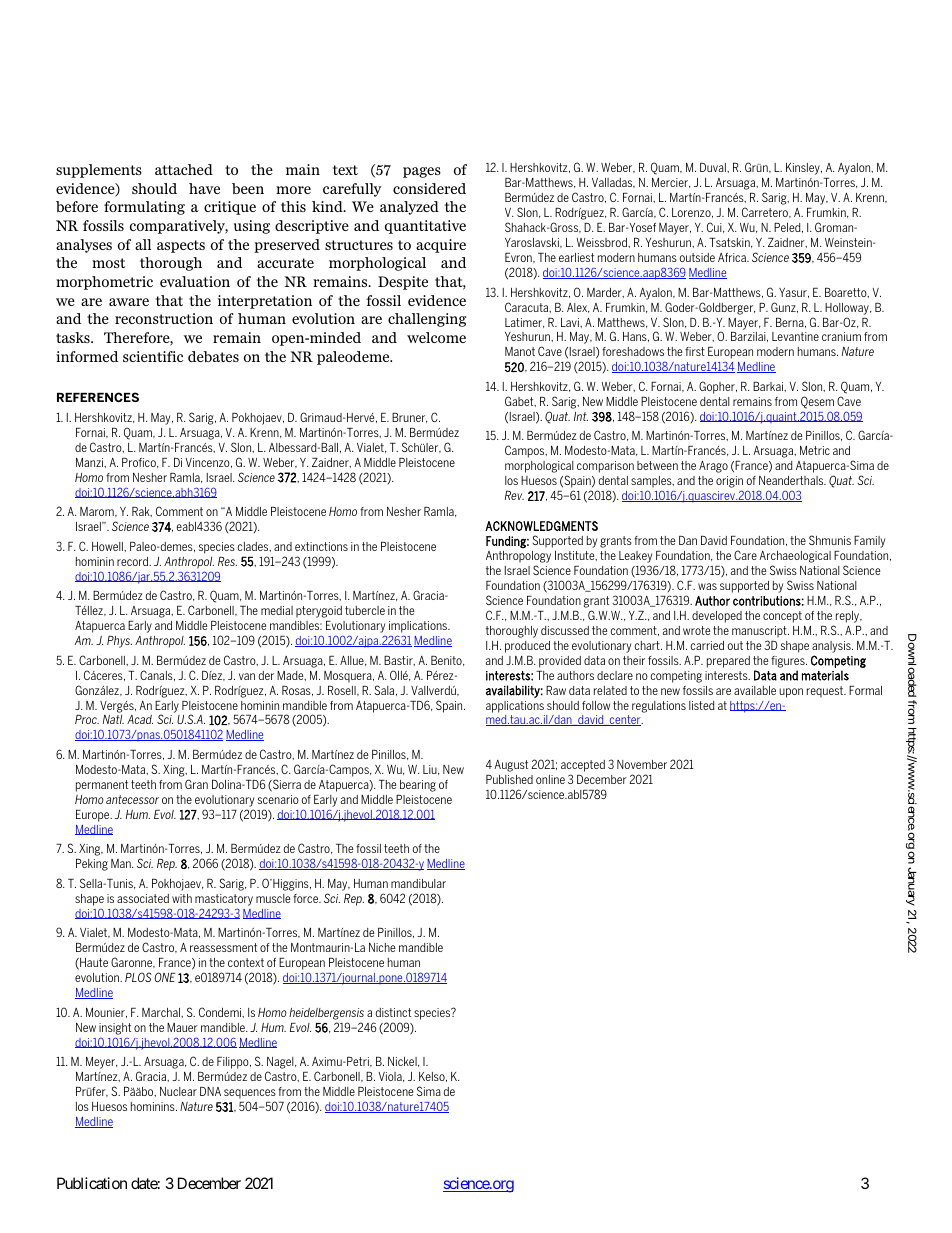 The image size is (952, 1233). I want to click on considered, so click(429, 188).
